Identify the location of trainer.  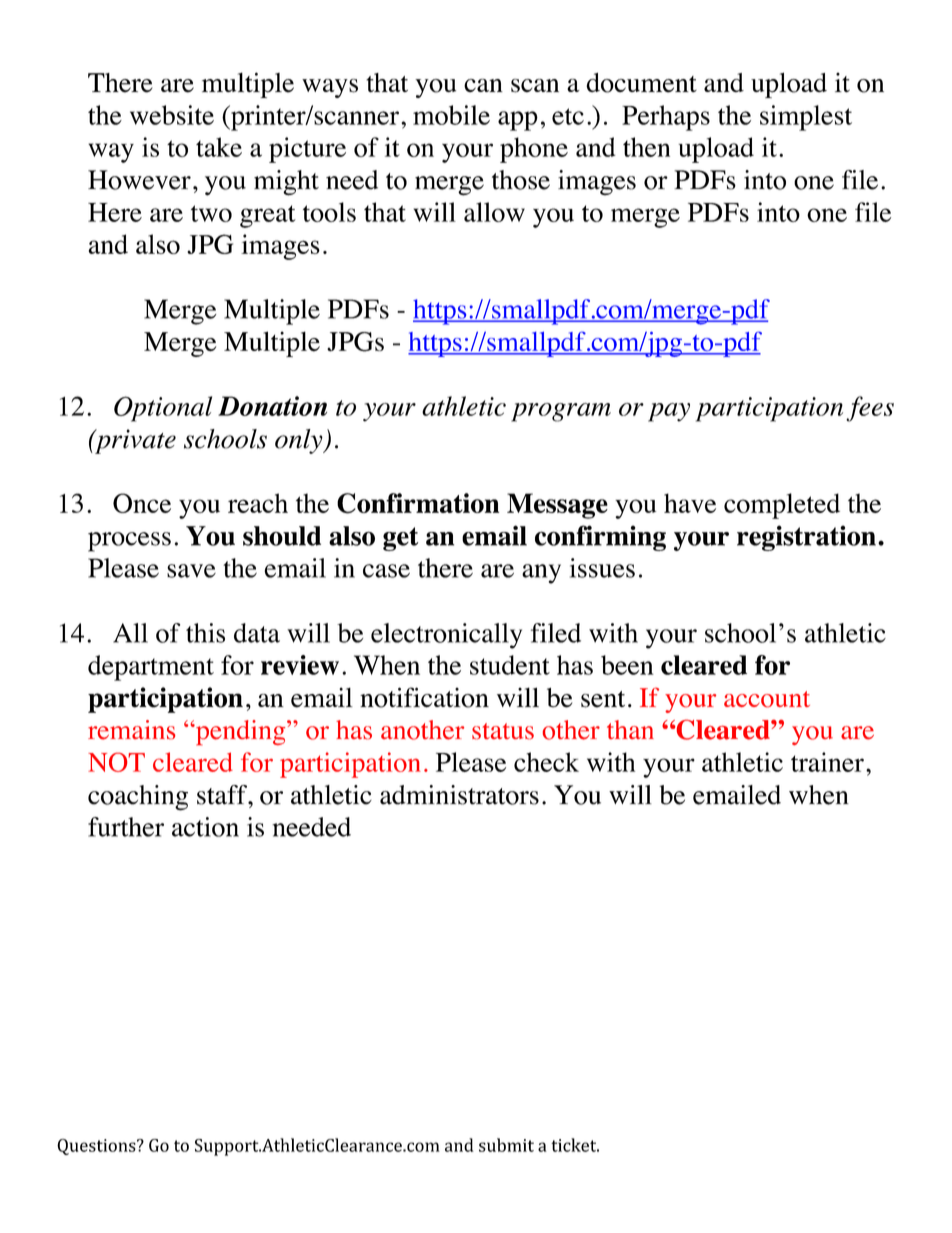
(827, 762).
